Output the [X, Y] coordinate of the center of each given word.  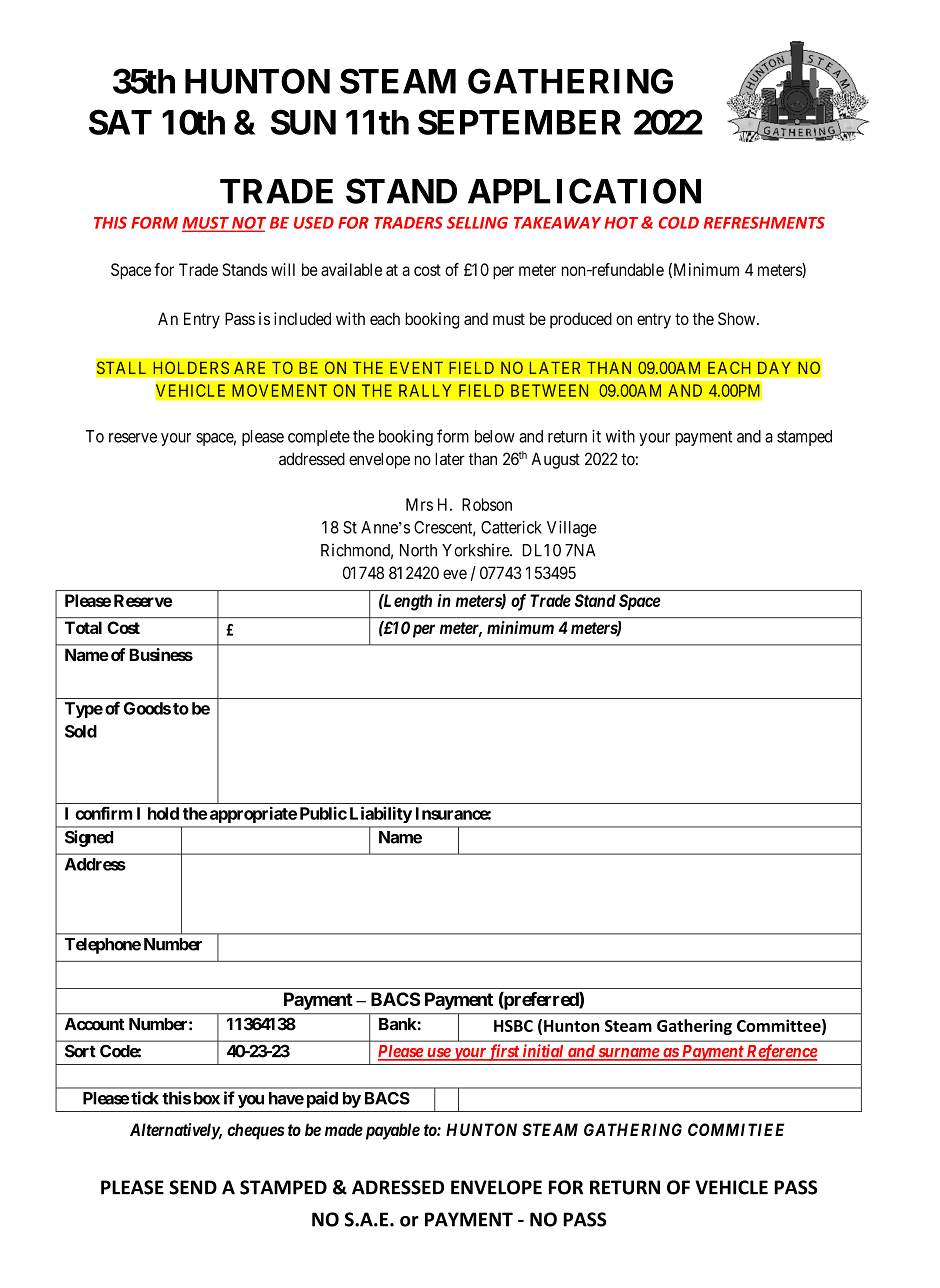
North [418, 550]
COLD [679, 223]
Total [83, 627]
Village [572, 528]
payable [391, 1131]
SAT [120, 122]
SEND [193, 1187]
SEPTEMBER [519, 122]
